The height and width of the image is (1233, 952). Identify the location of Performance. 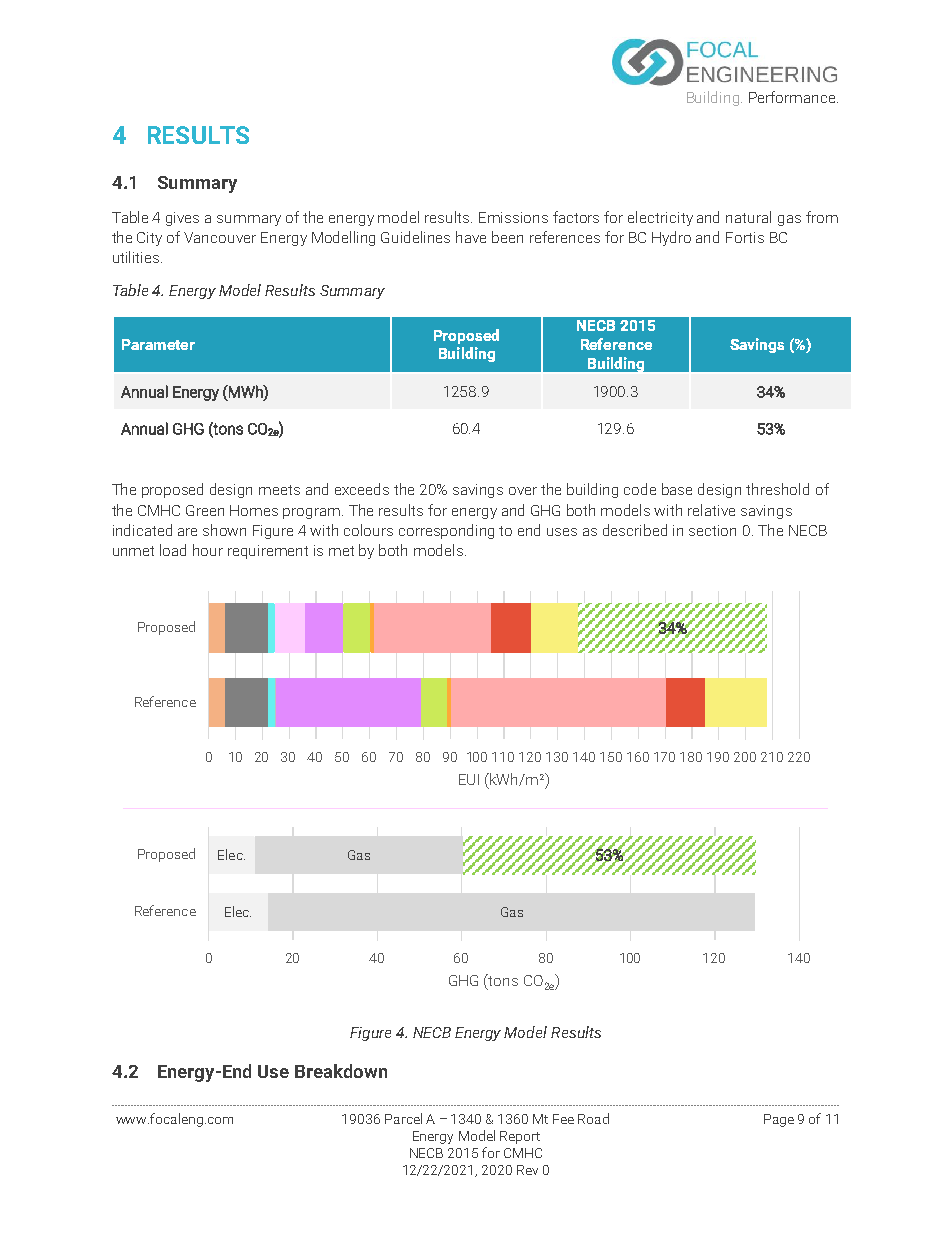
(793, 97).
